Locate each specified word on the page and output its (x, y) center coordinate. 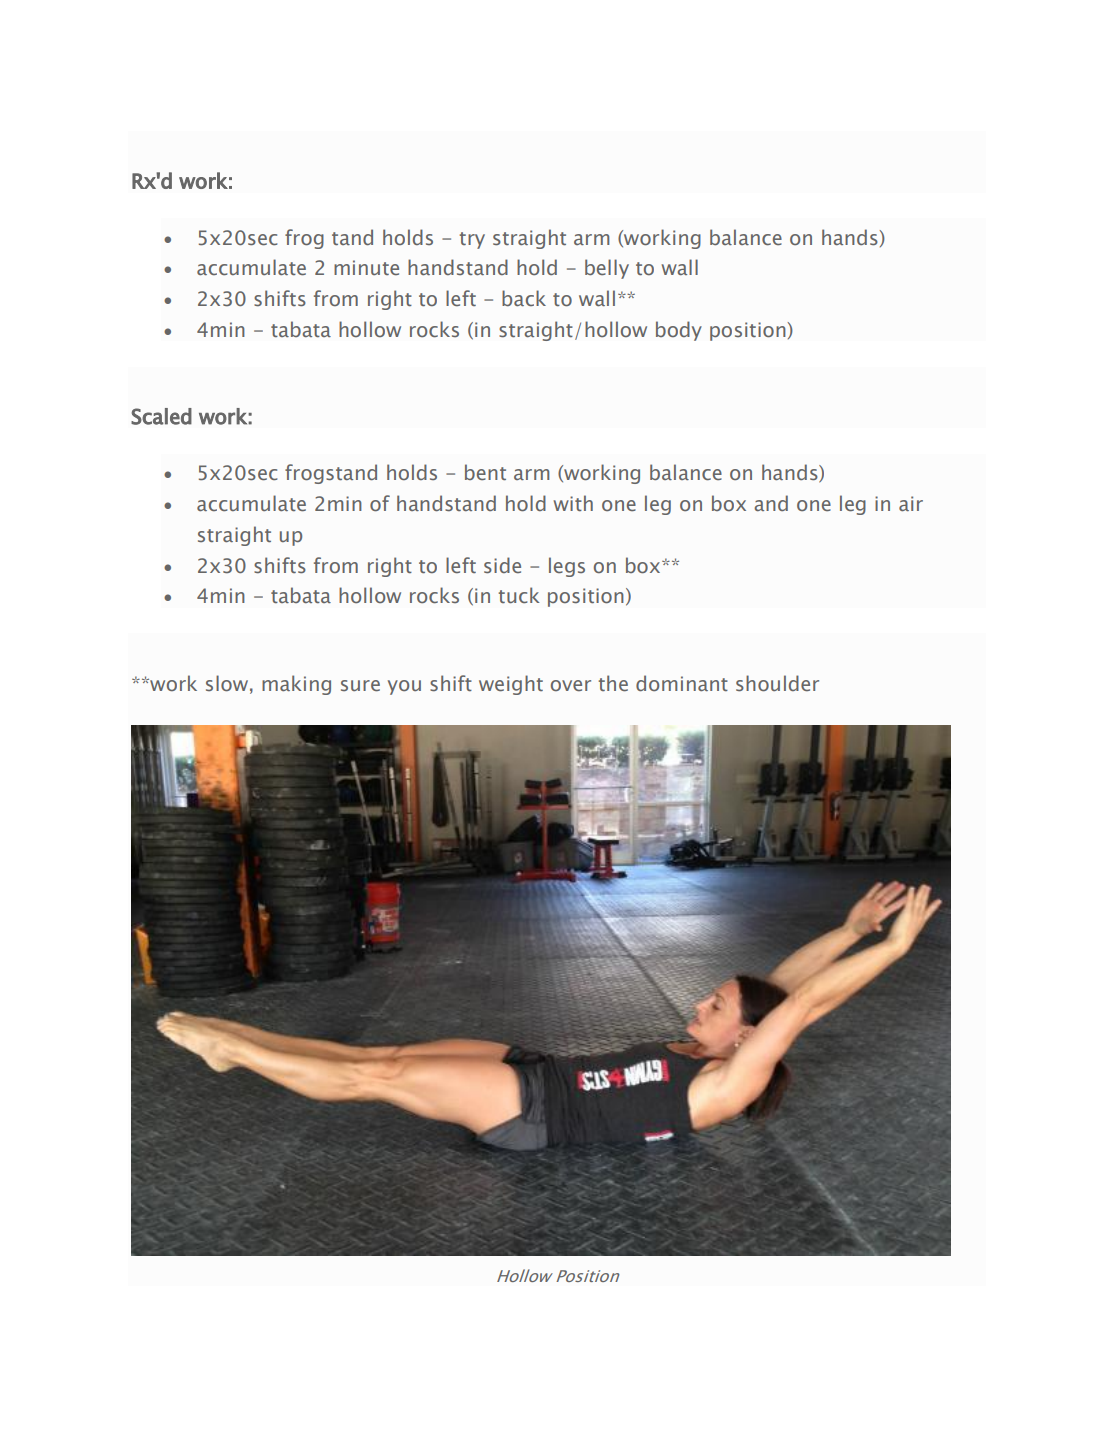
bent (485, 472)
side (502, 565)
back (524, 298)
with (573, 503)
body (679, 331)
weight (511, 685)
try (472, 240)
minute (366, 267)
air (911, 503)
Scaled (161, 416)
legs (567, 567)
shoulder (777, 683)
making (296, 685)
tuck (519, 595)
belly (607, 269)
